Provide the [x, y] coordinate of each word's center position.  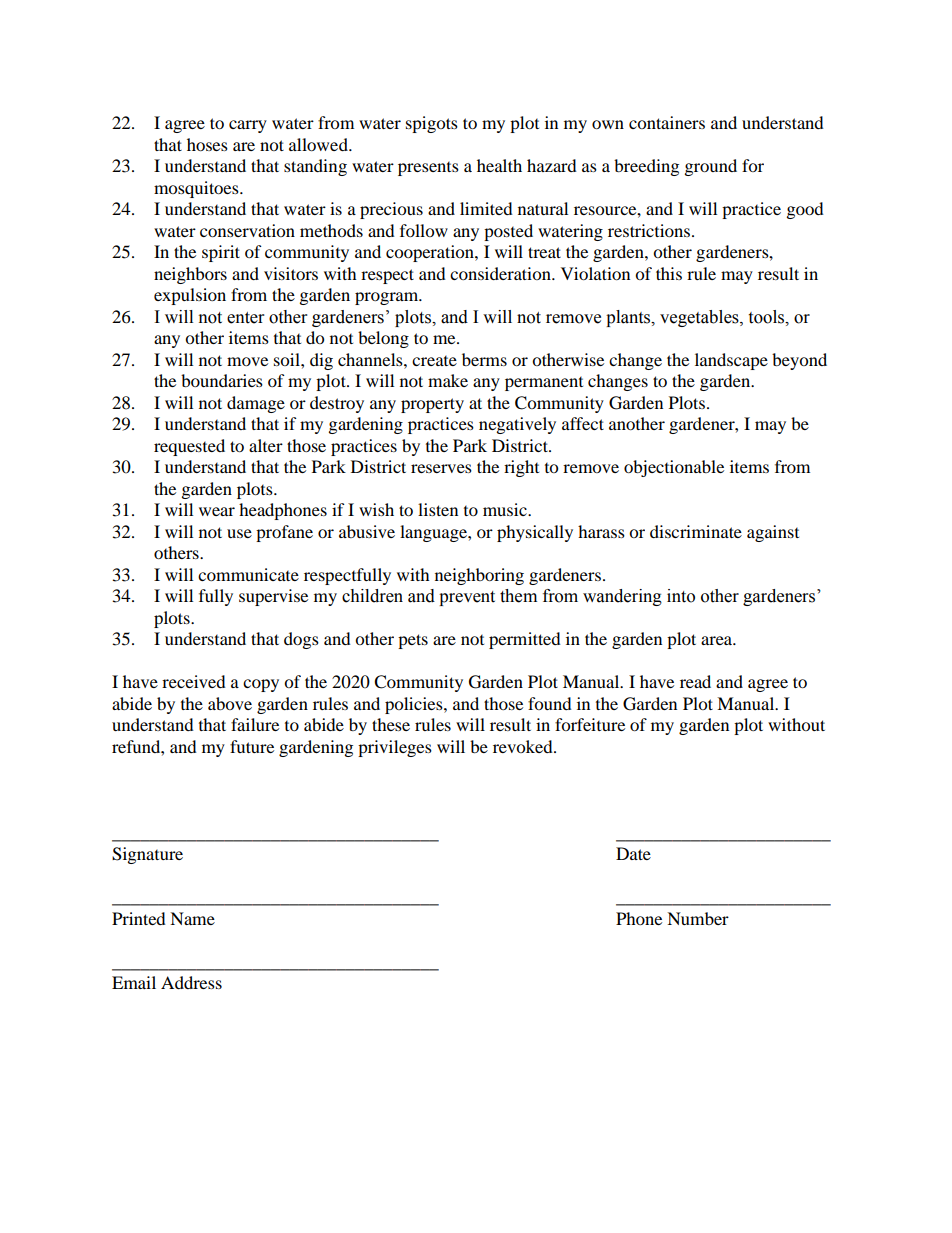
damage [256, 404]
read [695, 681]
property [432, 405]
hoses [207, 144]
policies [415, 705]
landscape [731, 361]
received [194, 681]
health [499, 165]
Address [191, 982]
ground [711, 167]
